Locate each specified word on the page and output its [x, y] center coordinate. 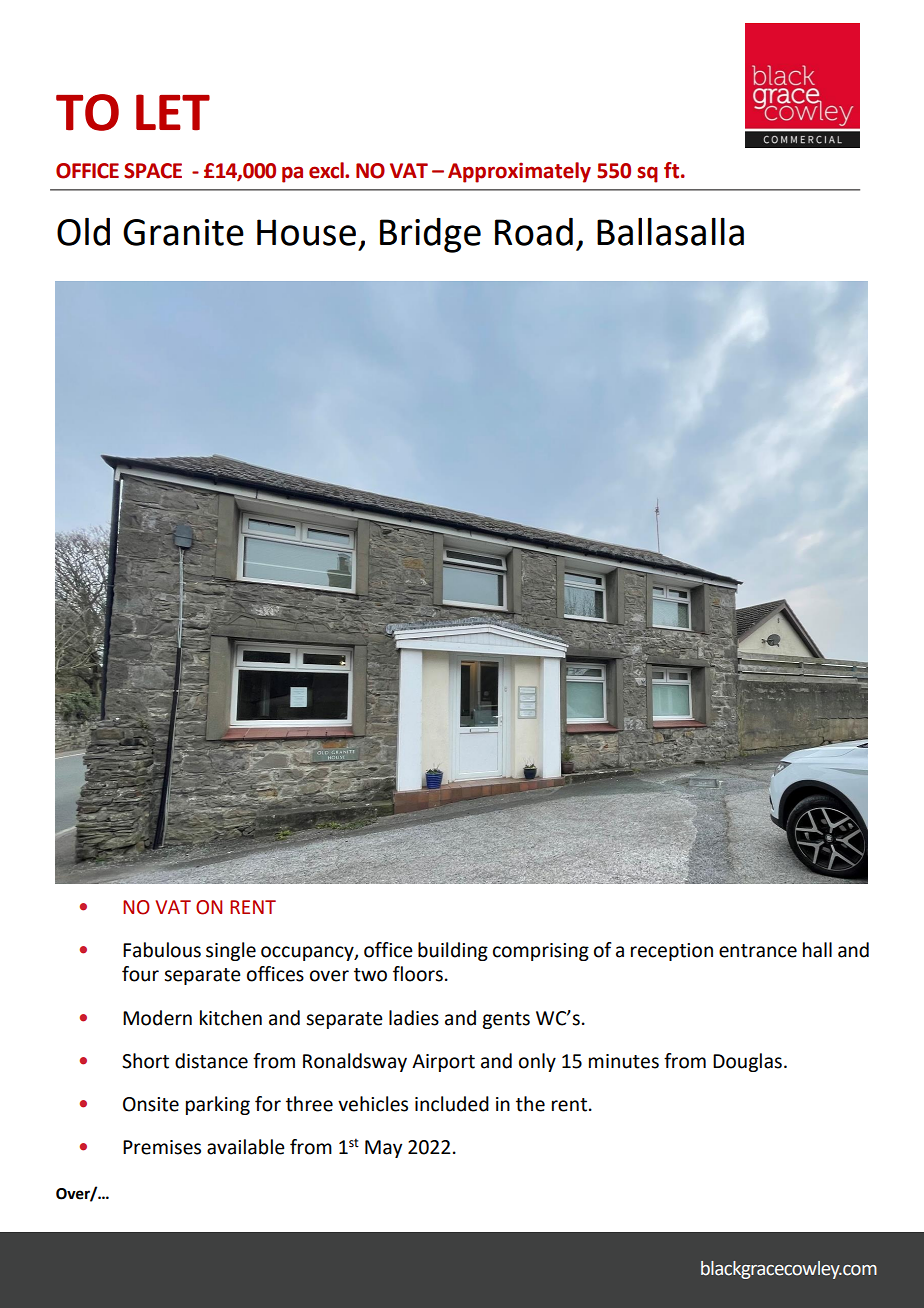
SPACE [153, 171]
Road [534, 232]
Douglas [747, 1062]
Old [83, 232]
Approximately [519, 172]
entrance [758, 951]
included [452, 1104]
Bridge [430, 235]
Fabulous [162, 950]
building [453, 951]
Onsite [151, 1104]
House [306, 232]
